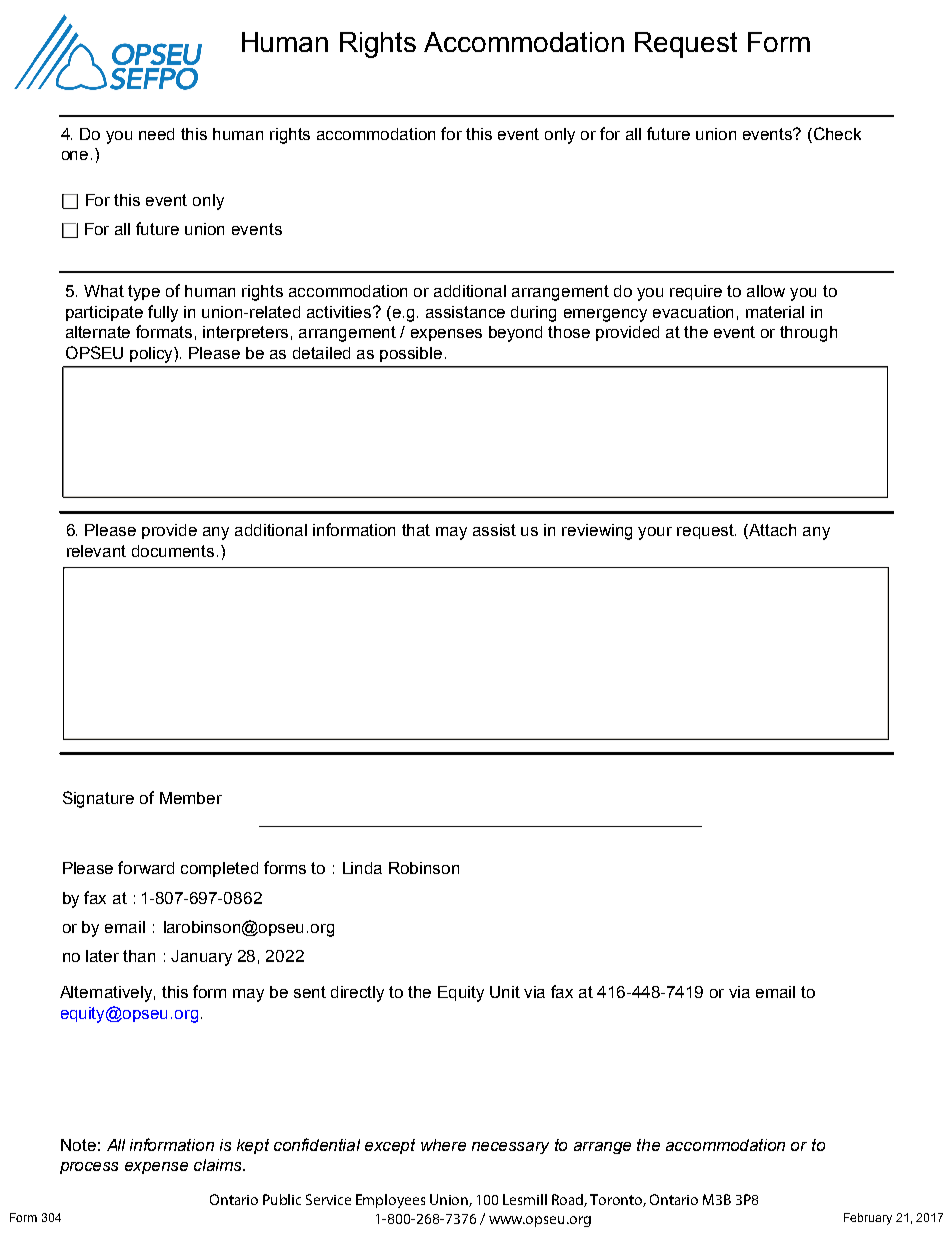  Describe the element at coordinates (868, 1219) in the document. I see `February` at that location.
